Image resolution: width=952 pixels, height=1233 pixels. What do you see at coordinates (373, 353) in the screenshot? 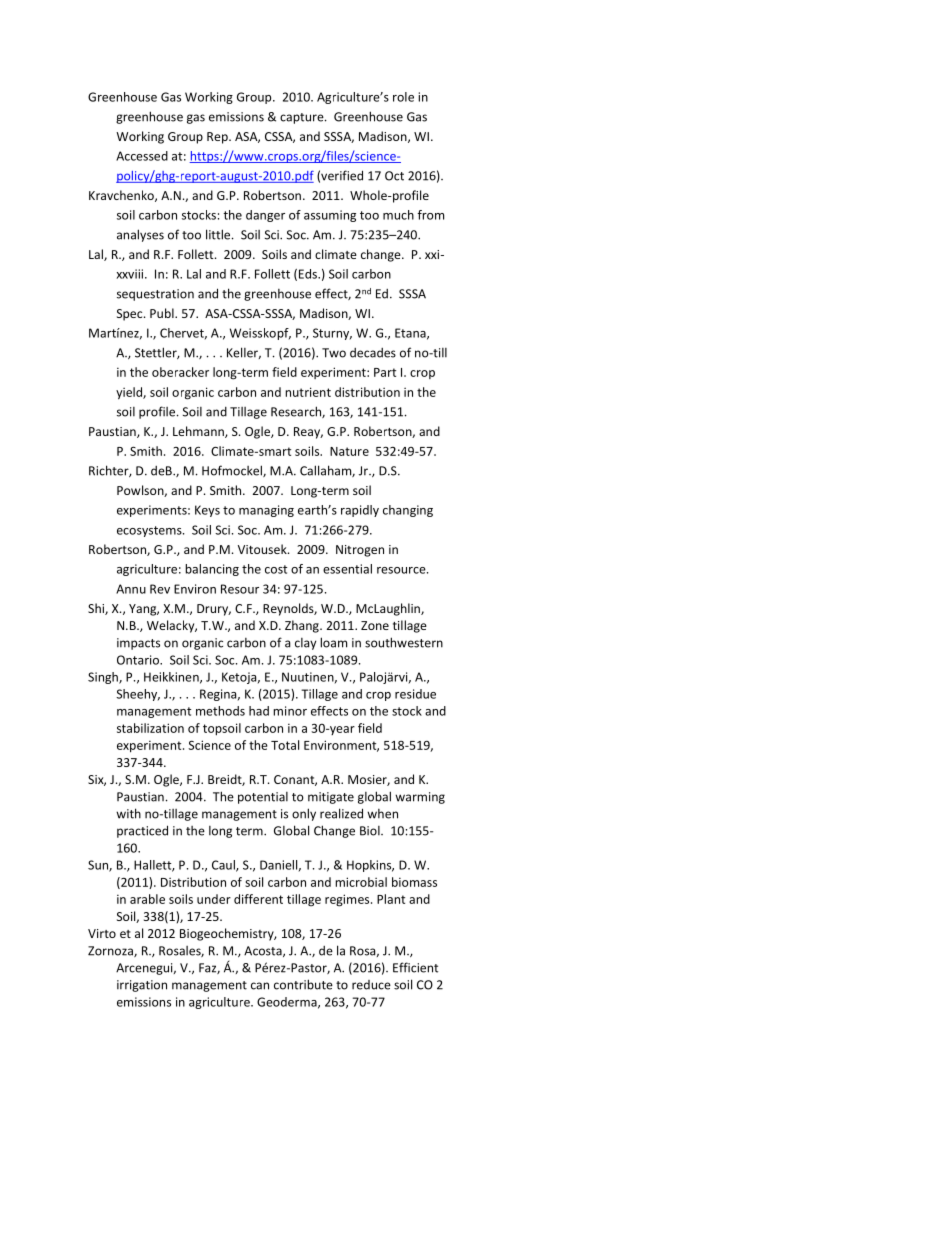
I see `decades` at bounding box center [373, 353].
